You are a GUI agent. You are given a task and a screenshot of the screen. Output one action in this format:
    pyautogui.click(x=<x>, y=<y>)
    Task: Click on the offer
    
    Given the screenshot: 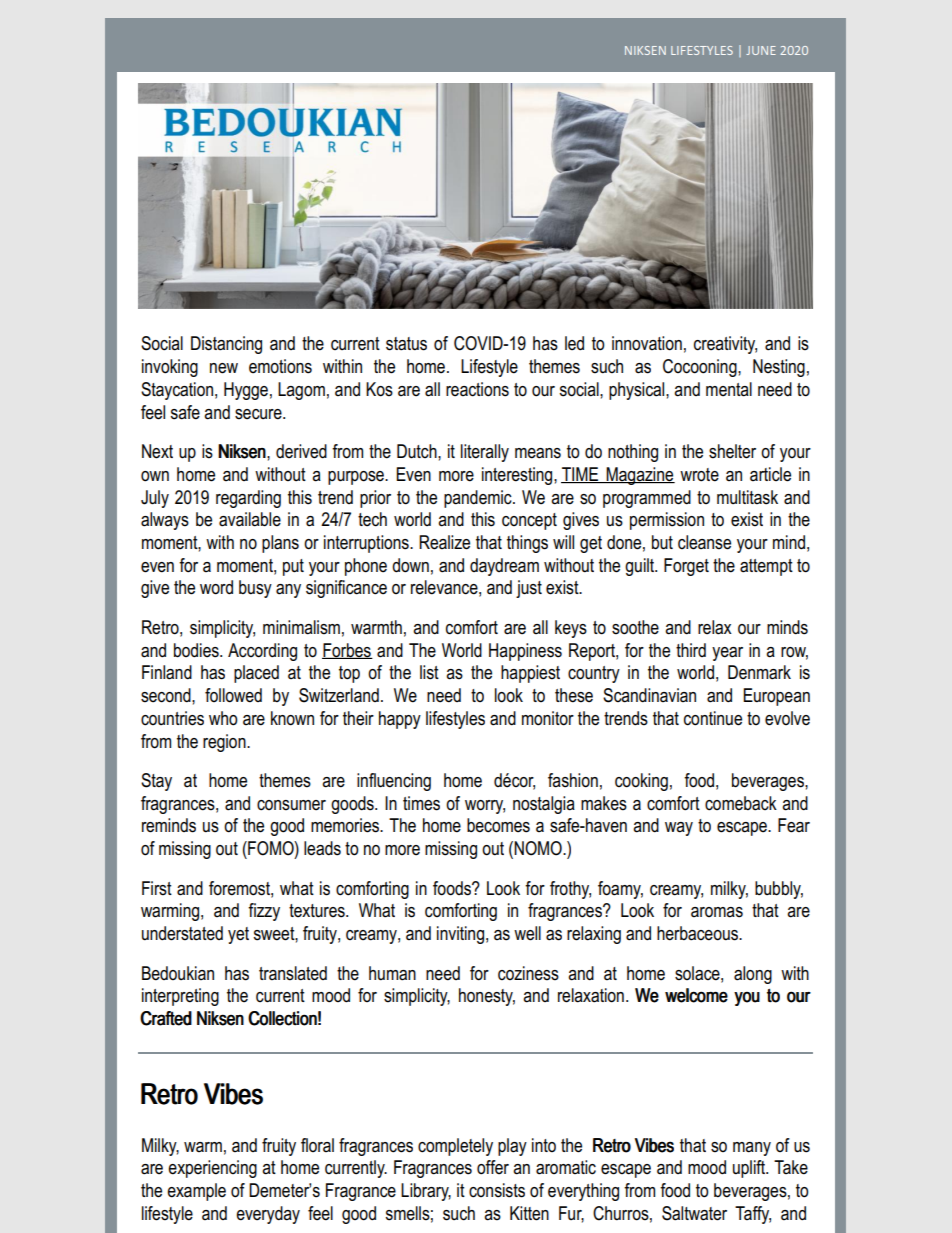 What is the action you would take?
    pyautogui.click(x=493, y=1167)
